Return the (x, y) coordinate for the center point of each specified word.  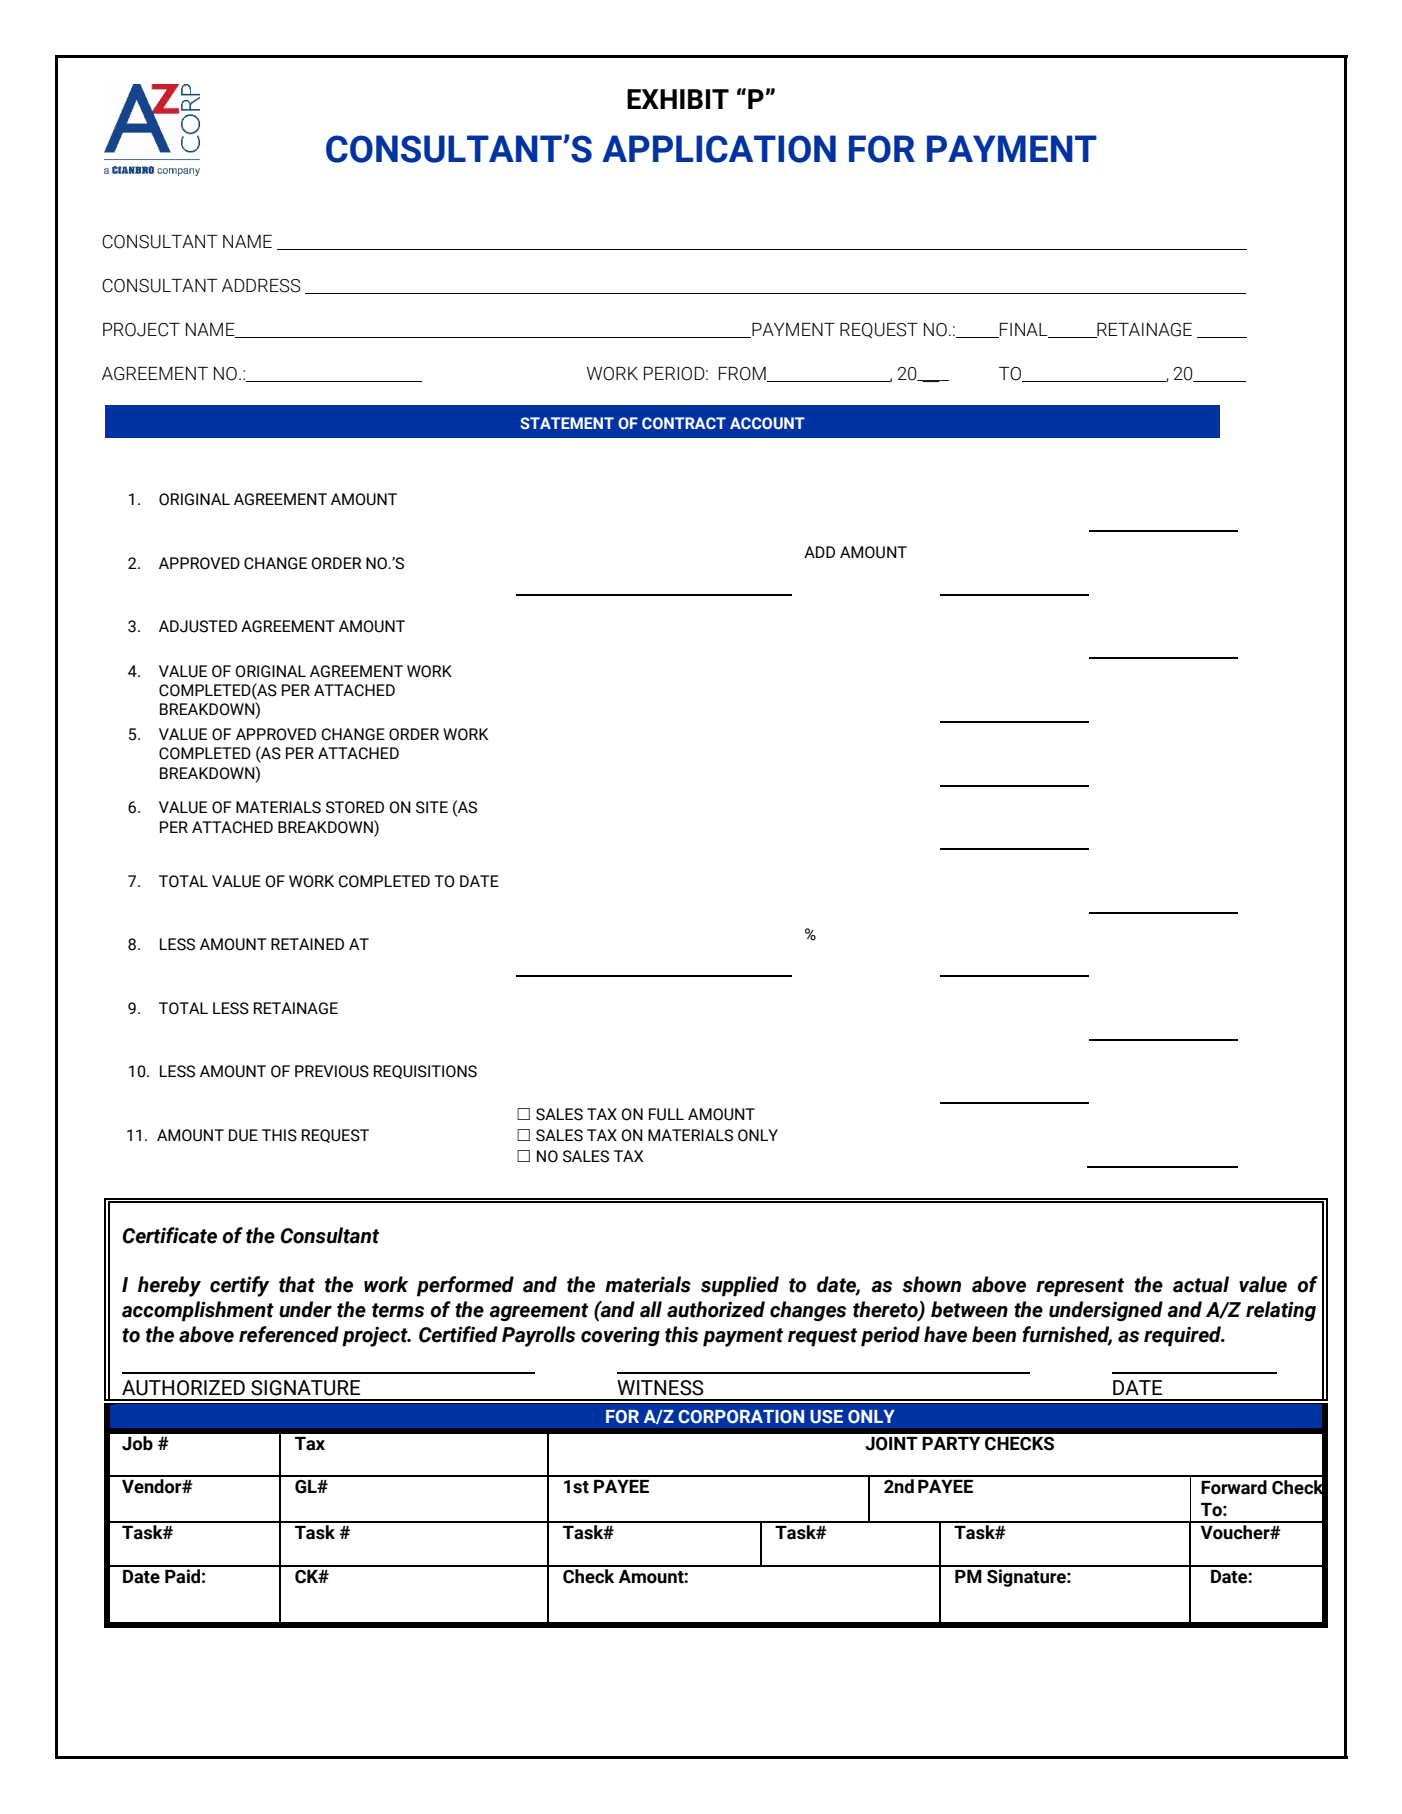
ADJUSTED (198, 626)
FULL (666, 1114)
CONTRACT (684, 423)
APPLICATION (719, 149)
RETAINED (307, 944)
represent (1080, 1287)
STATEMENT (567, 423)
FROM (743, 374)
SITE (432, 807)
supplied (740, 1286)
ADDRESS (261, 286)
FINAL (1024, 330)
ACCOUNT (767, 423)
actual (1201, 1284)
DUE (243, 1135)
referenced (289, 1334)
